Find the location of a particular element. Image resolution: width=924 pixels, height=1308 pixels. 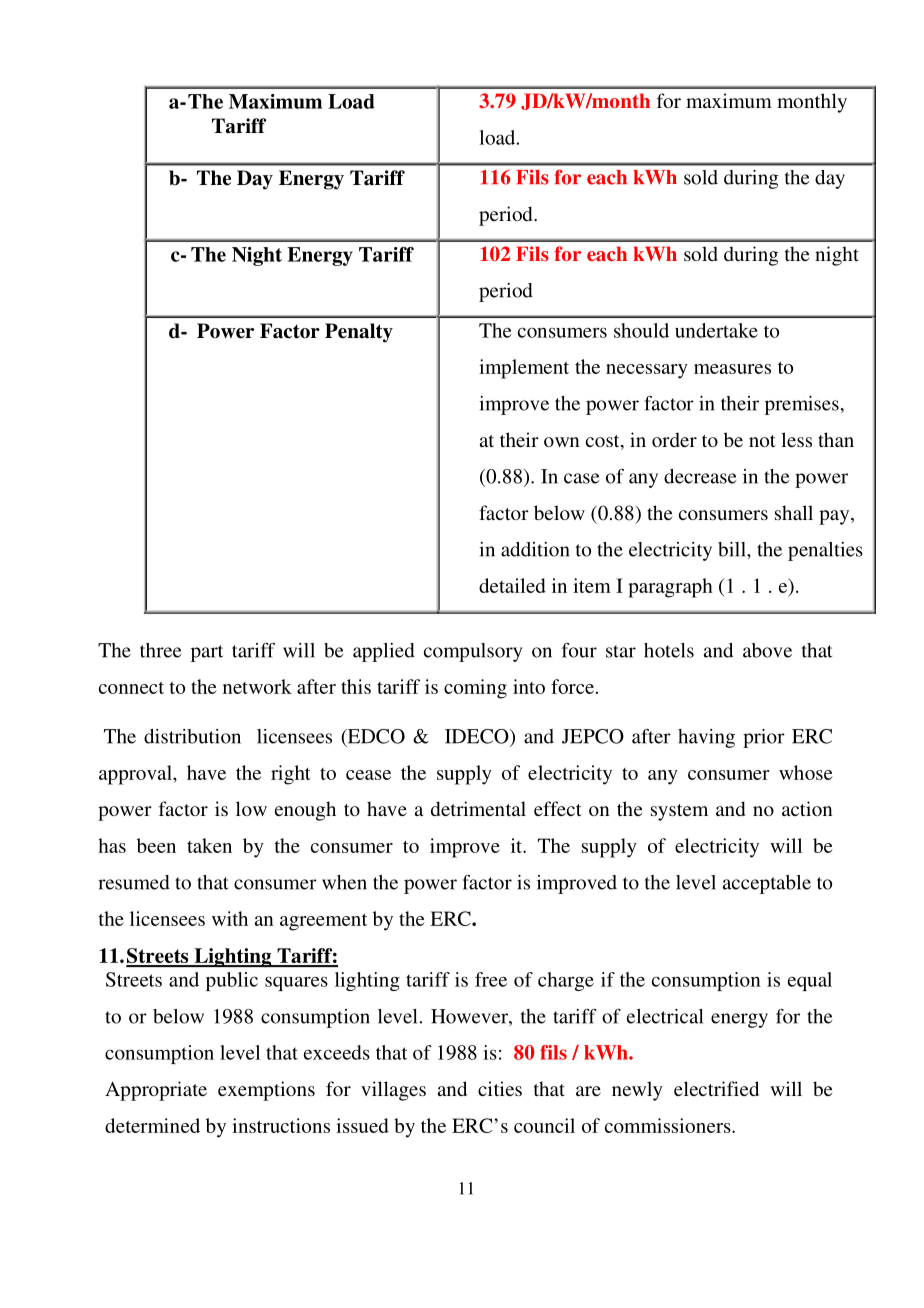

coming is located at coordinates (475, 689).
